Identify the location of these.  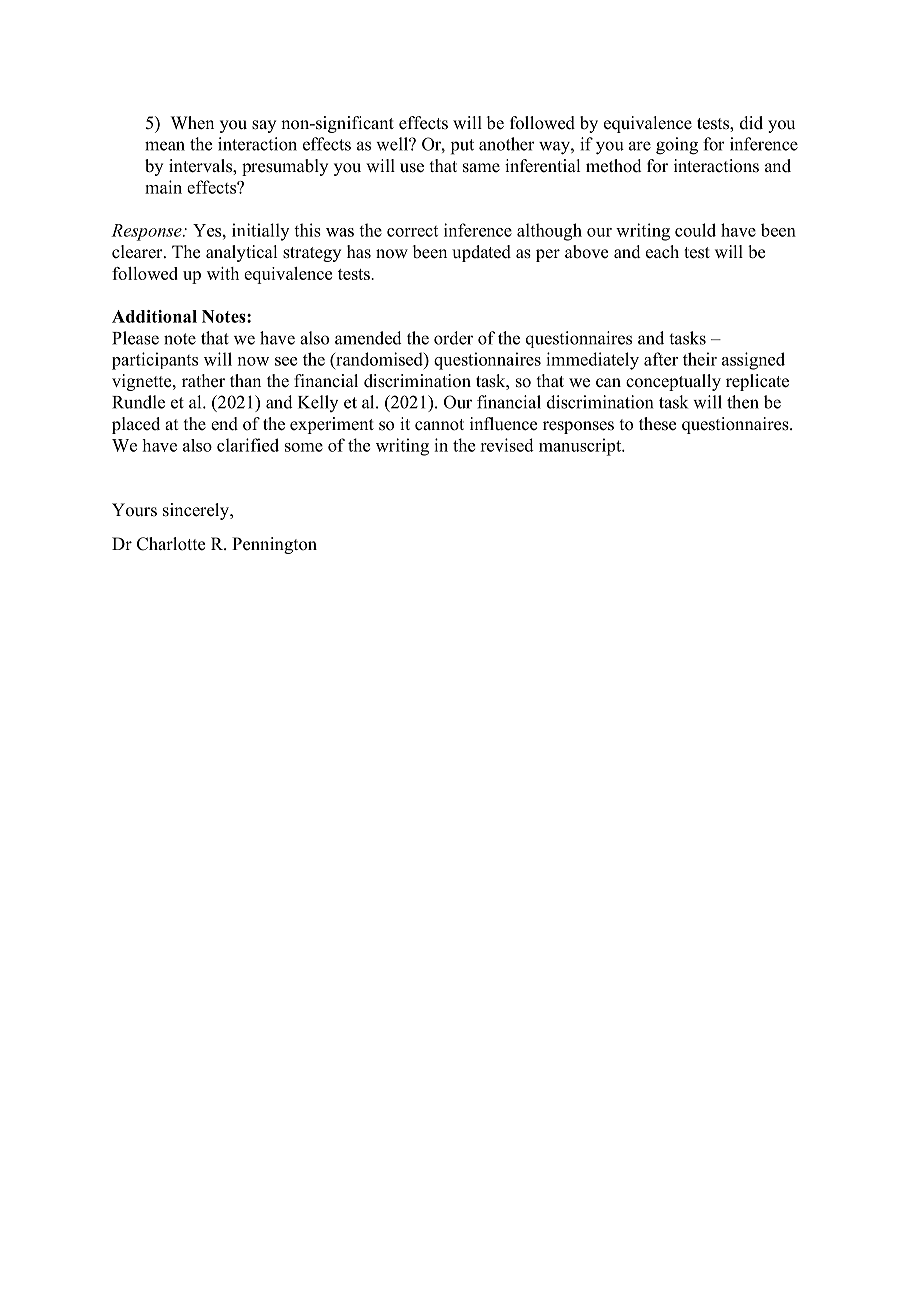
(657, 424).
